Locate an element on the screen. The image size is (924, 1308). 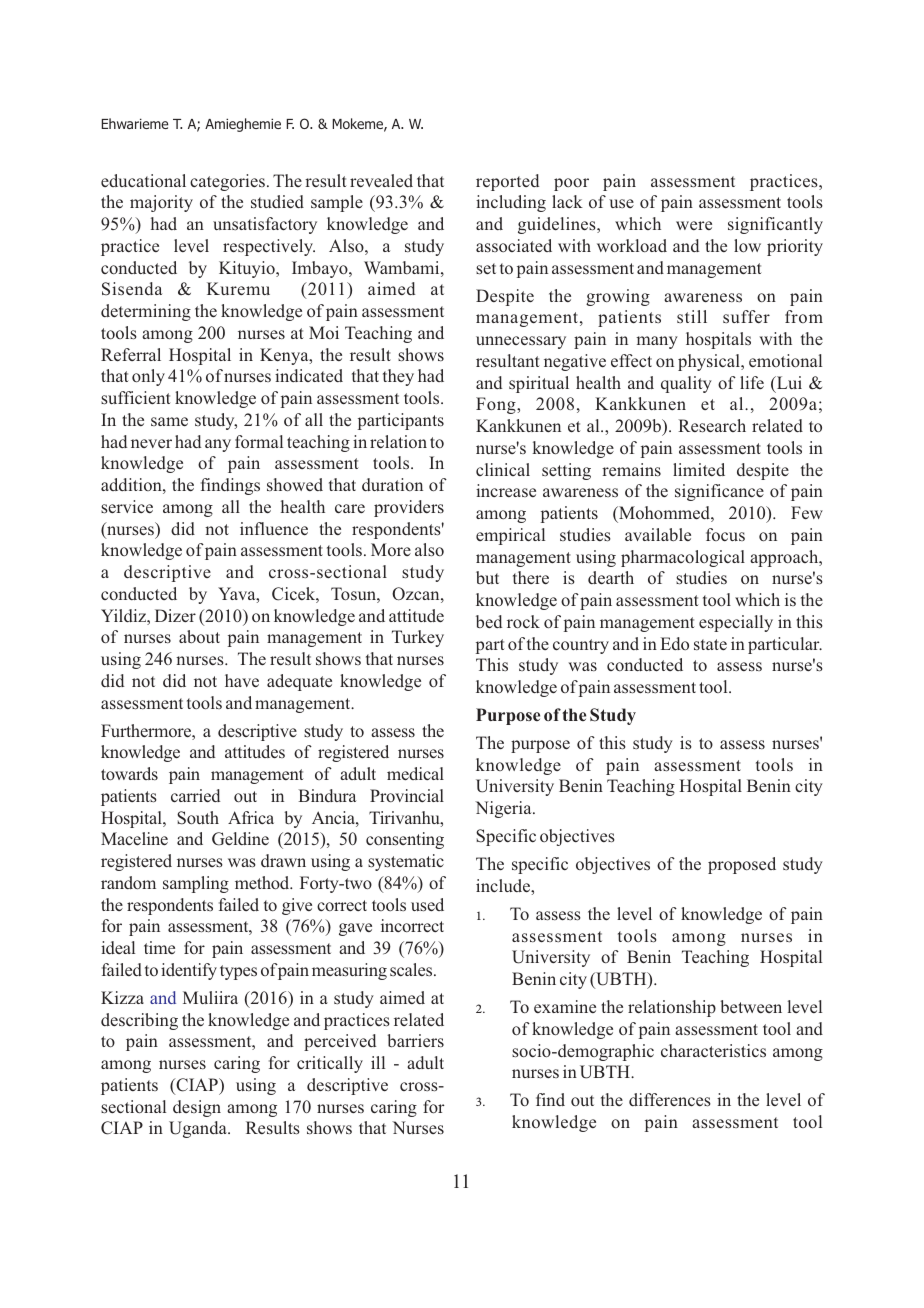
Turkey is located at coordinates (418, 638).
